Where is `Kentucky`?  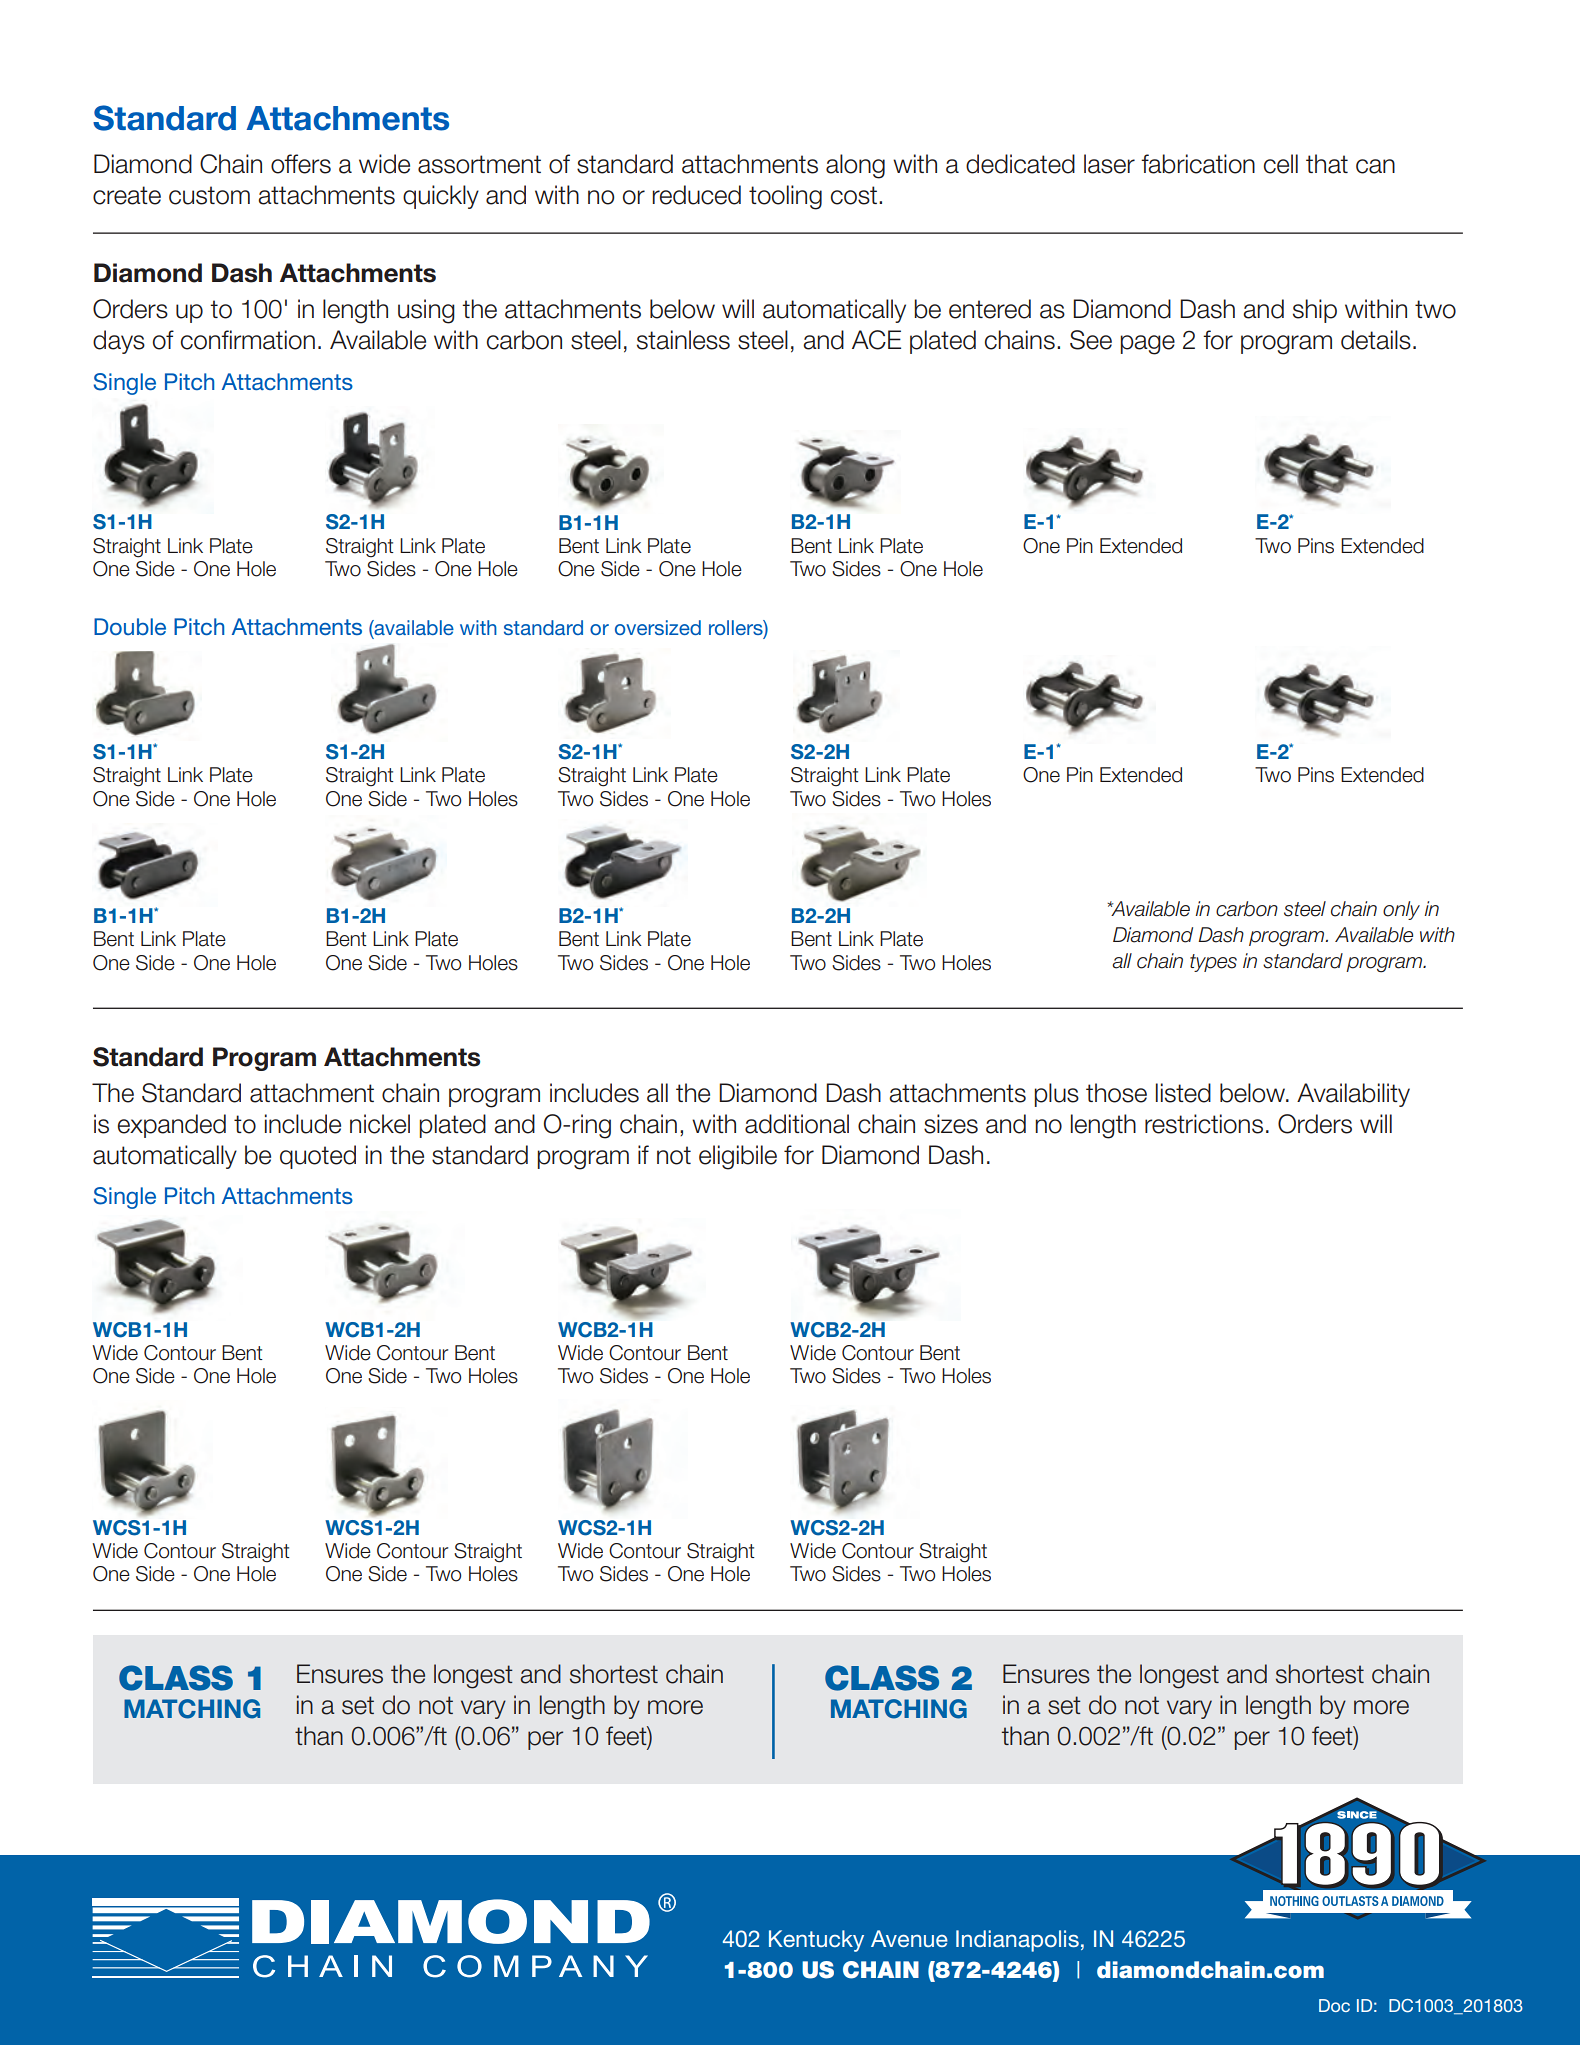
Kentucky is located at coordinates (816, 1941).
